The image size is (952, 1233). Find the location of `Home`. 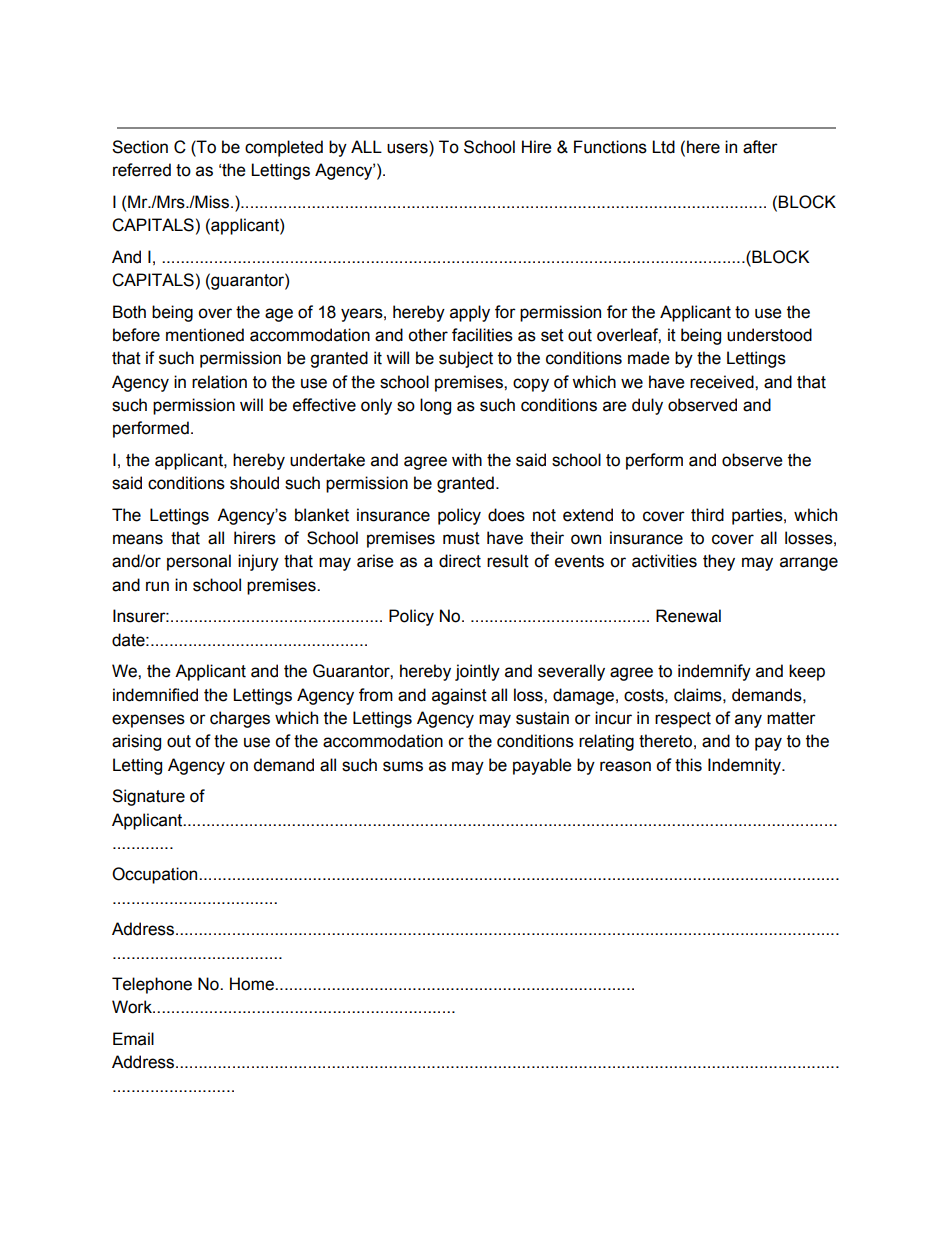

Home is located at coordinates (253, 984).
